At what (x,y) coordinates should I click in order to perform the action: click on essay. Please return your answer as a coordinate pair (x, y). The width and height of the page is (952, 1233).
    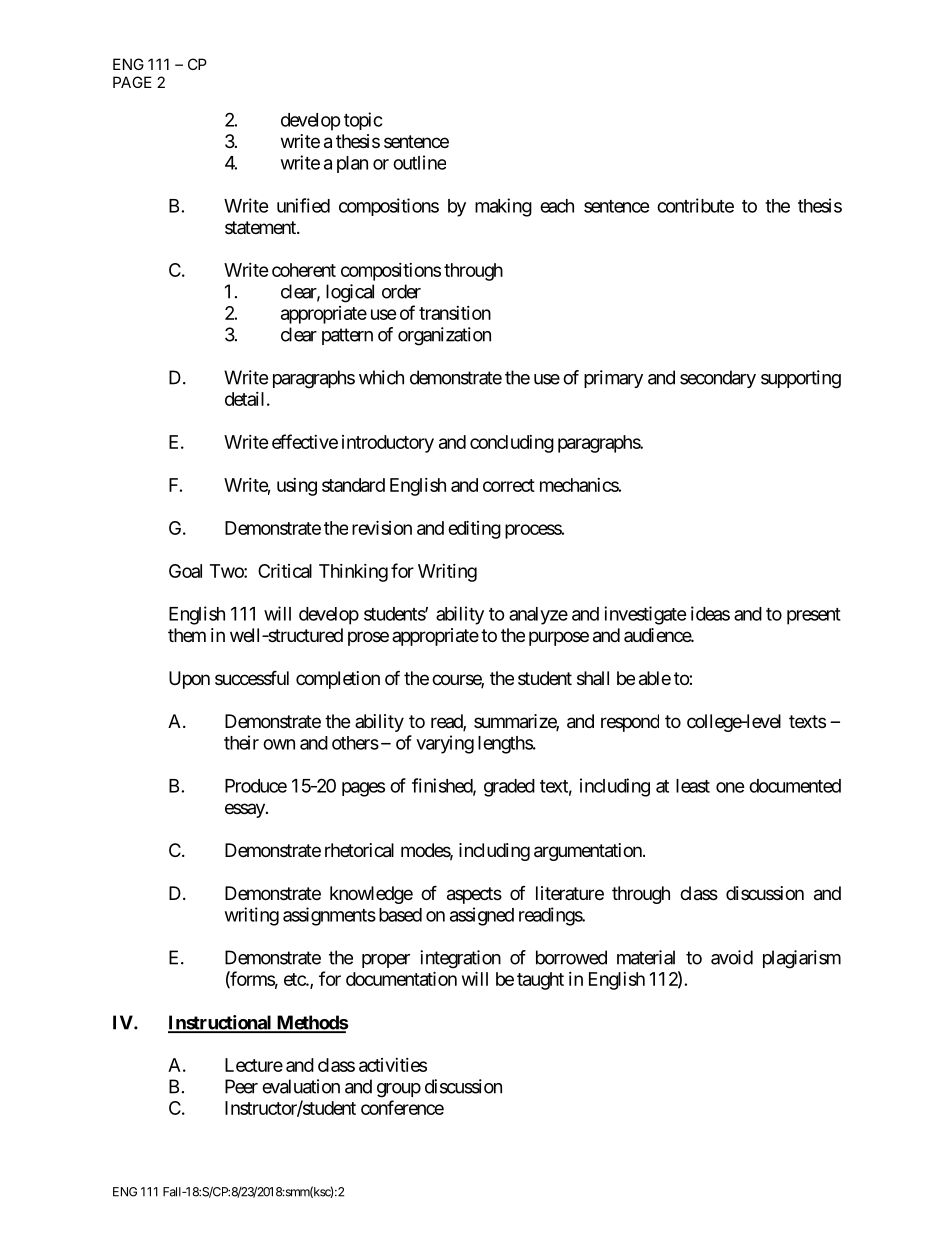
    Looking at the image, I should click on (246, 810).
